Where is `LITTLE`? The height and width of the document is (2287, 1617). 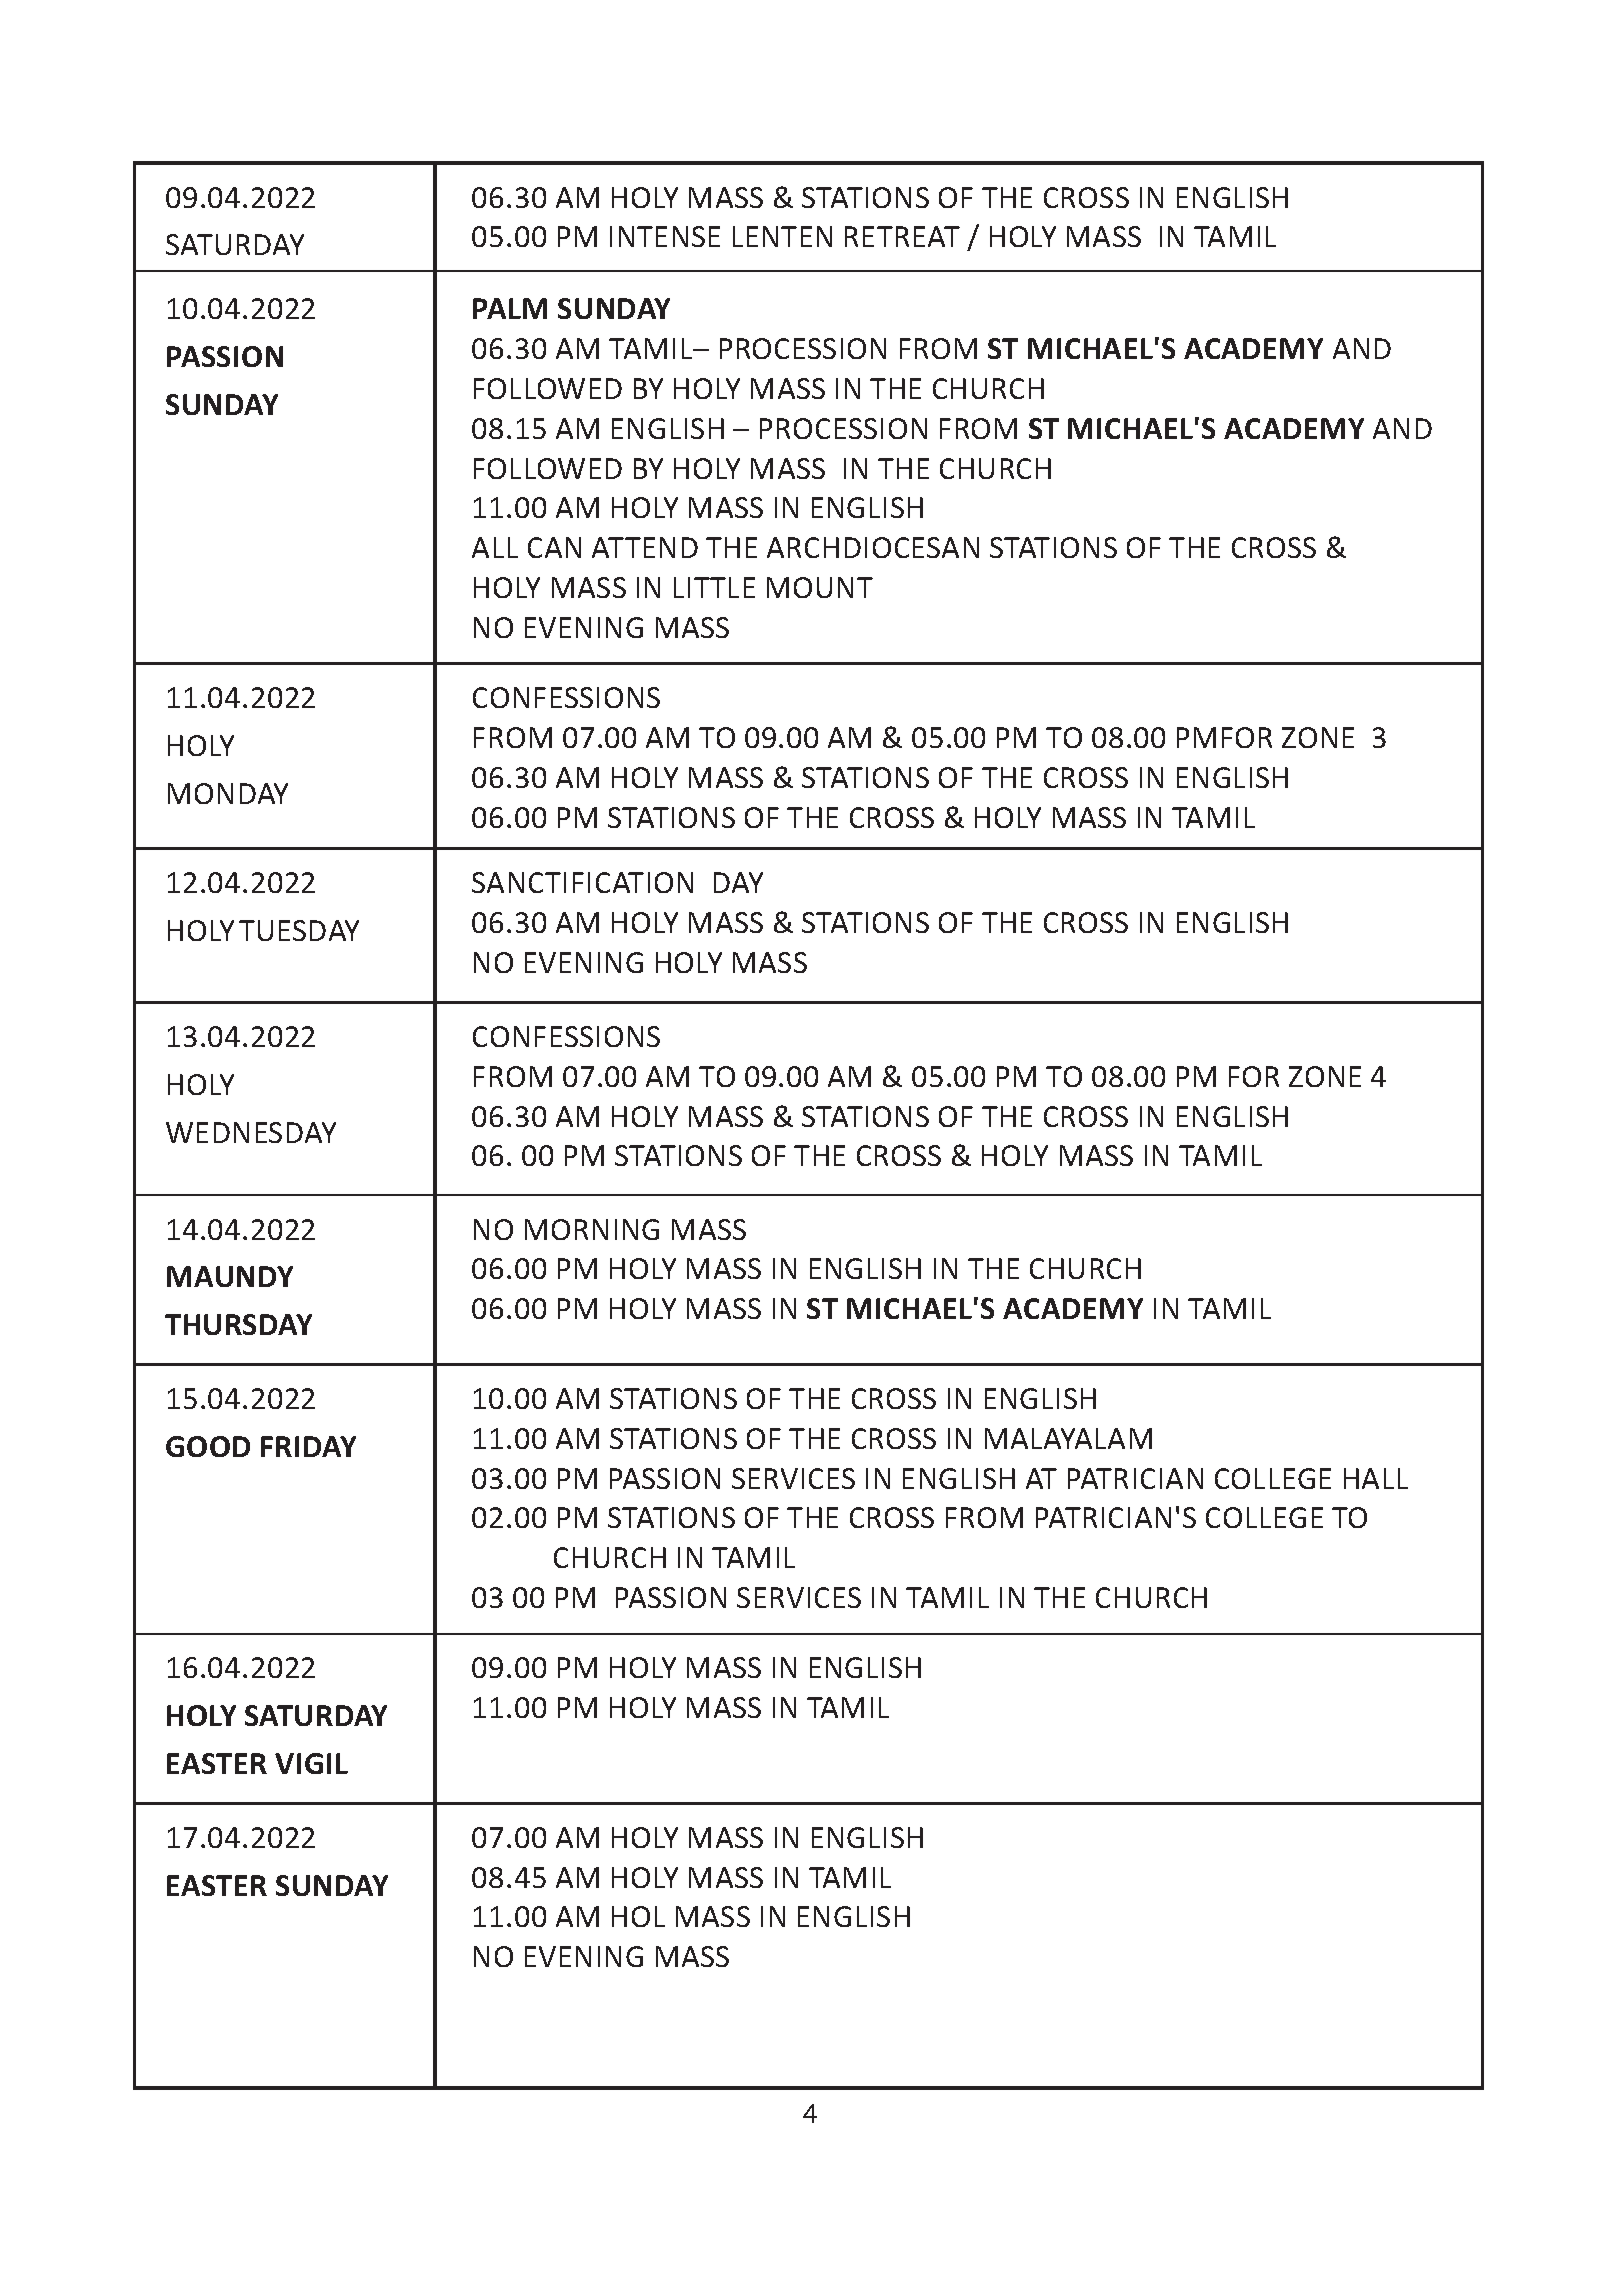 LITTLE is located at coordinates (714, 587).
